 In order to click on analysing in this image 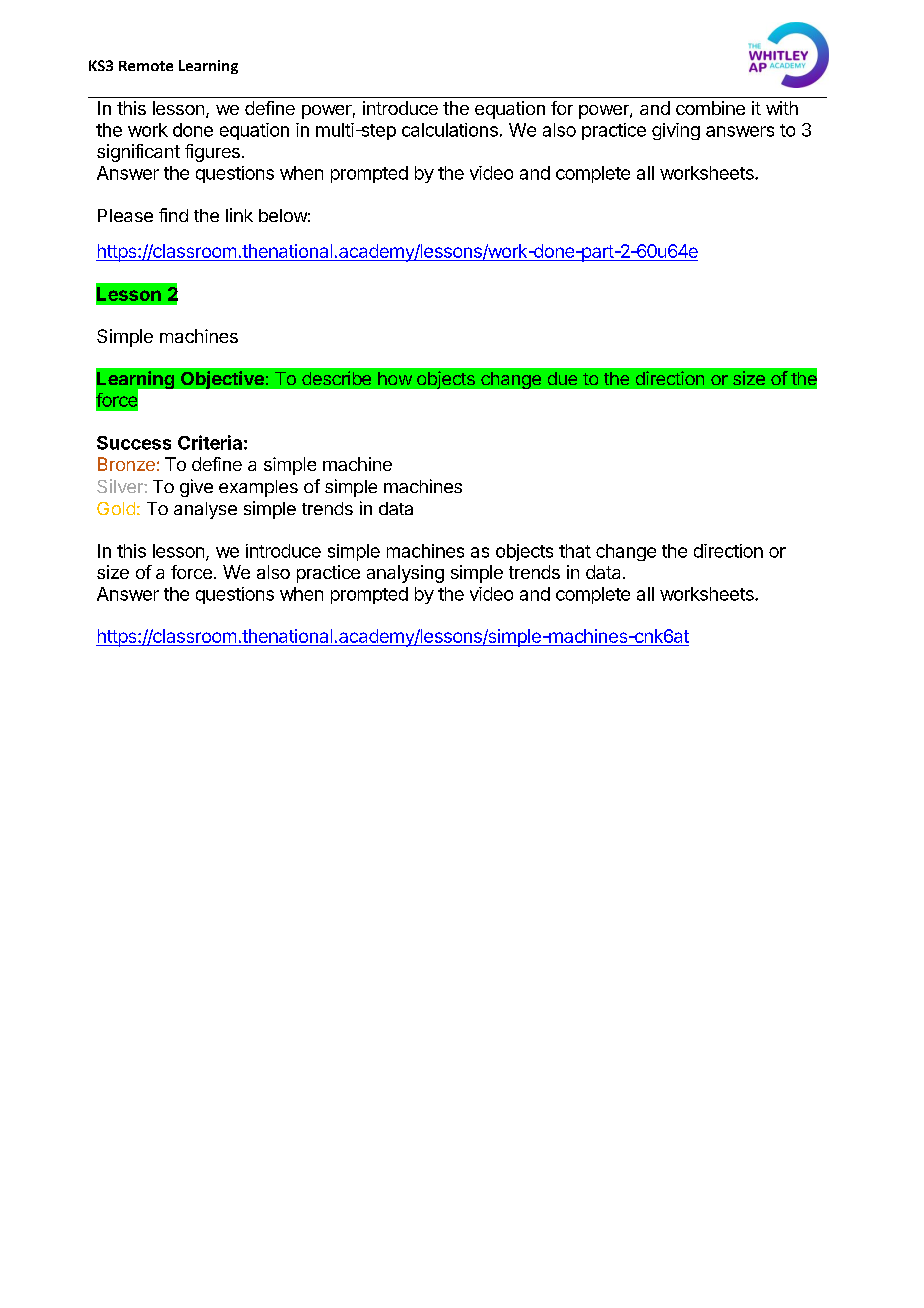, I will do `click(405, 574)`.
